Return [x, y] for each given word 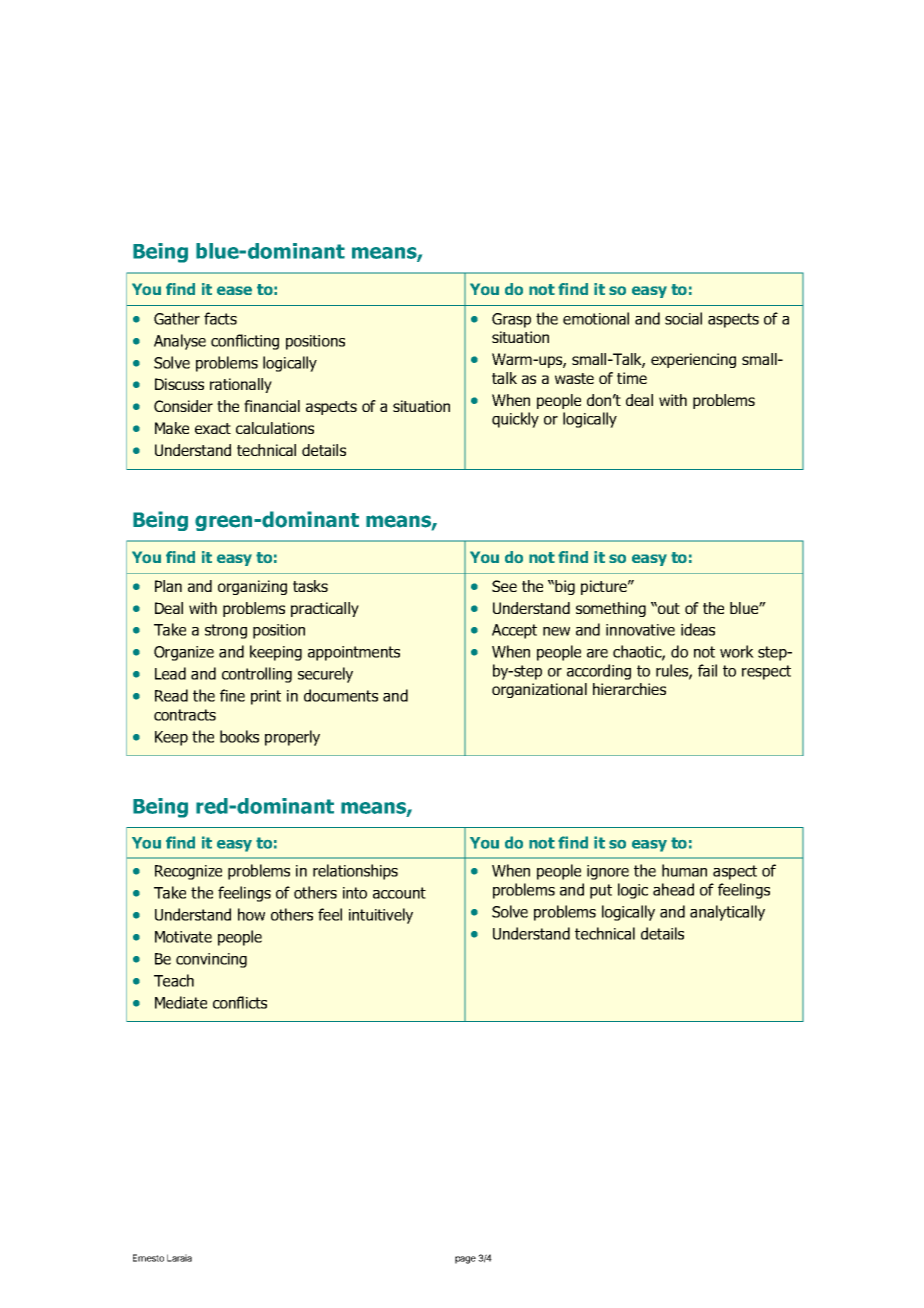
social [683, 318]
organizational [539, 690]
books [239, 736]
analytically [727, 913]
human [684, 870]
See [504, 586]
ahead [673, 889]
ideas [698, 629]
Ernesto [148, 1258]
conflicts [240, 1002]
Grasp [511, 320]
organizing [252, 587]
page [465, 1260]
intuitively [381, 916]
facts [220, 318]
